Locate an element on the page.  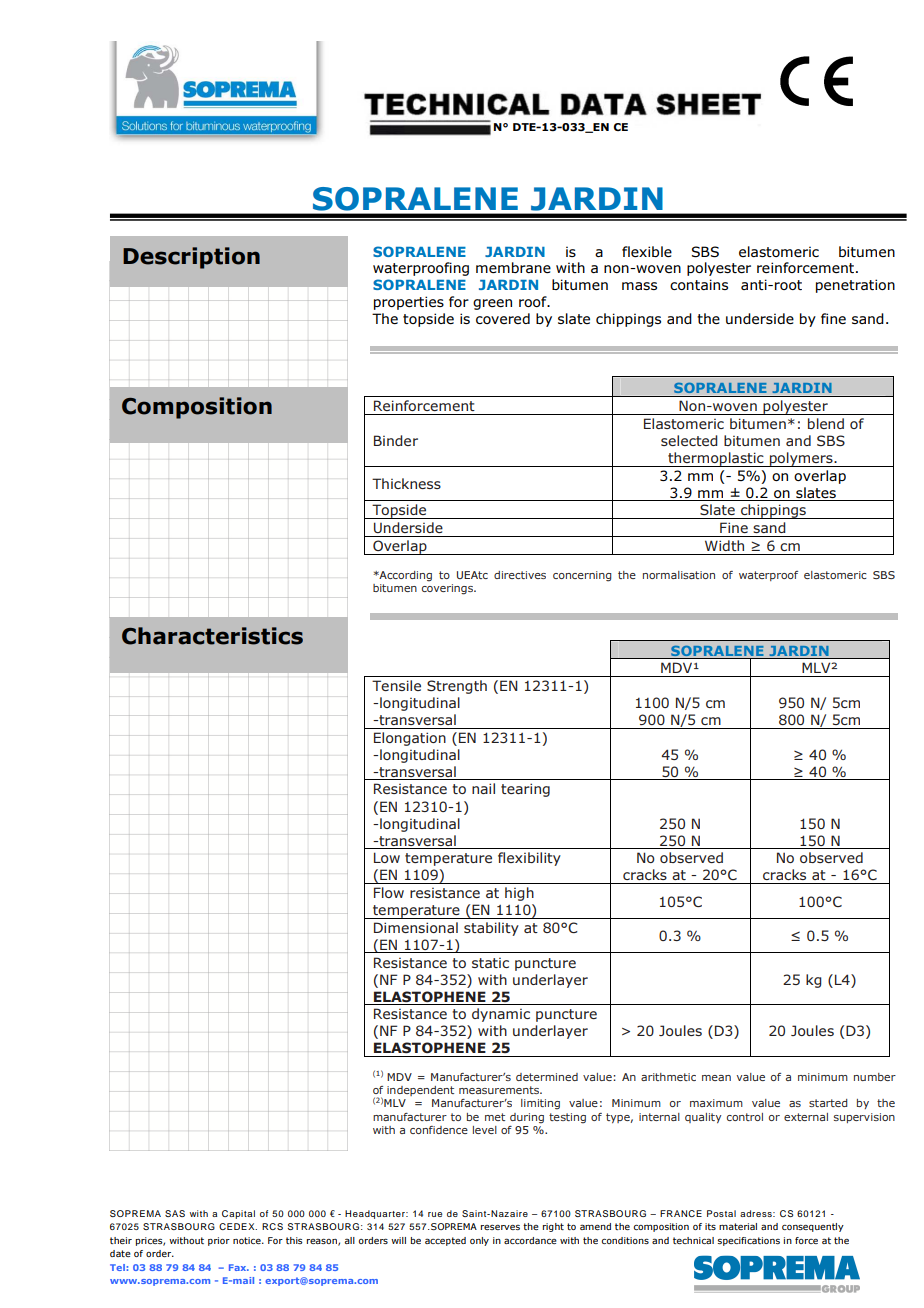
Flow is located at coordinates (389, 892).
